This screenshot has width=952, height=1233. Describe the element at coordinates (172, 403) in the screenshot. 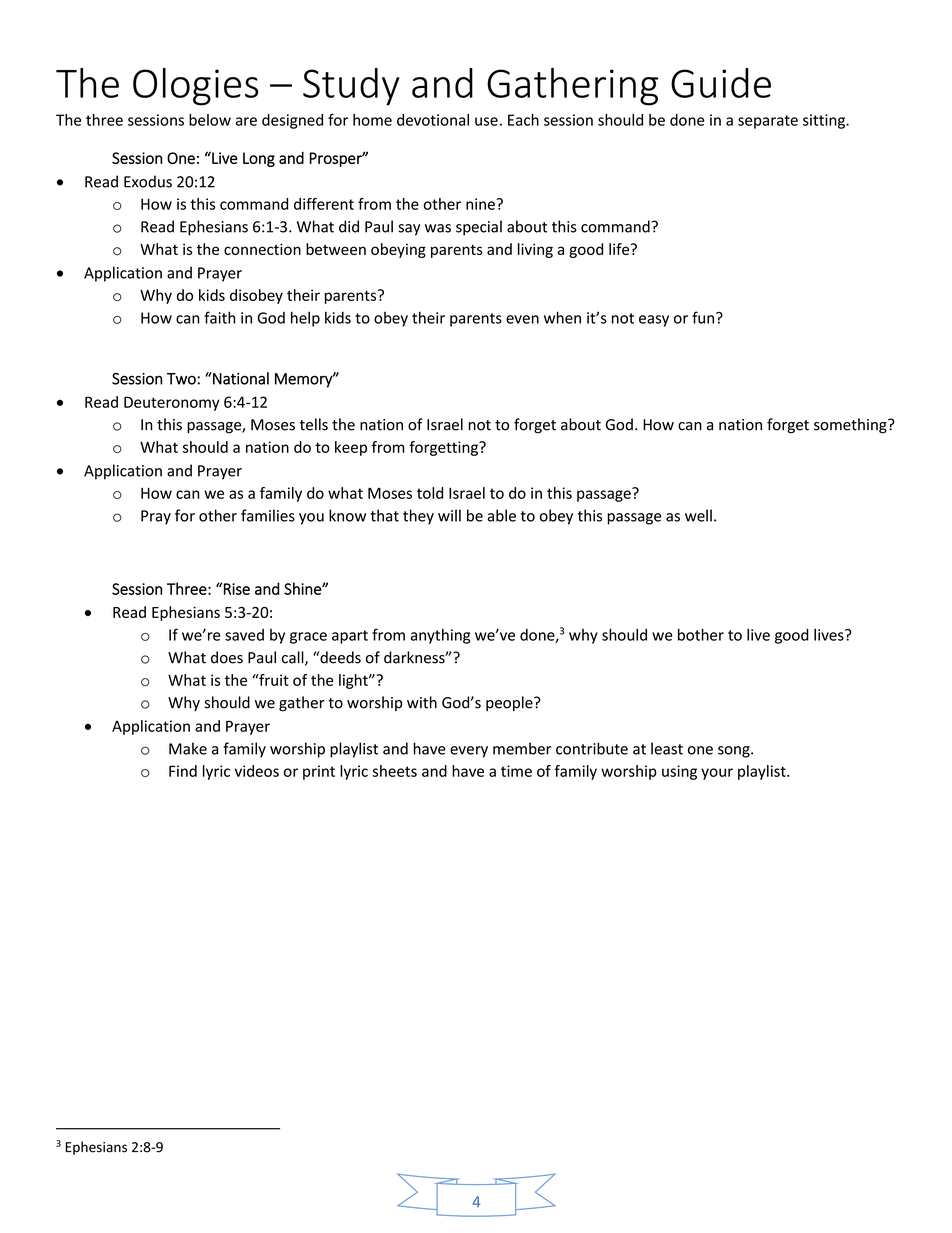

I see `Deuteronomy` at that location.
